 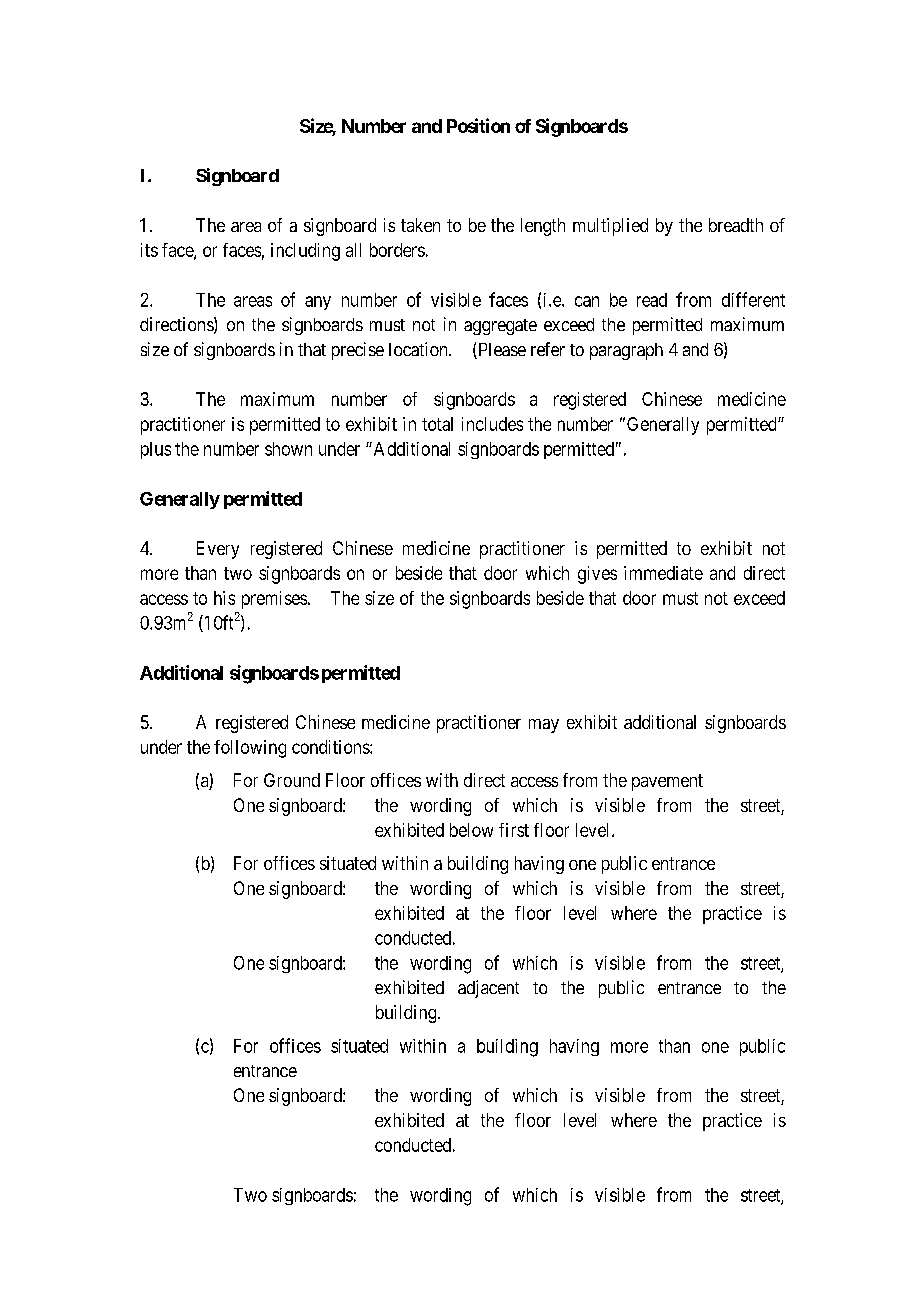 What do you see at coordinates (663, 573) in the screenshot?
I see `immediate` at bounding box center [663, 573].
